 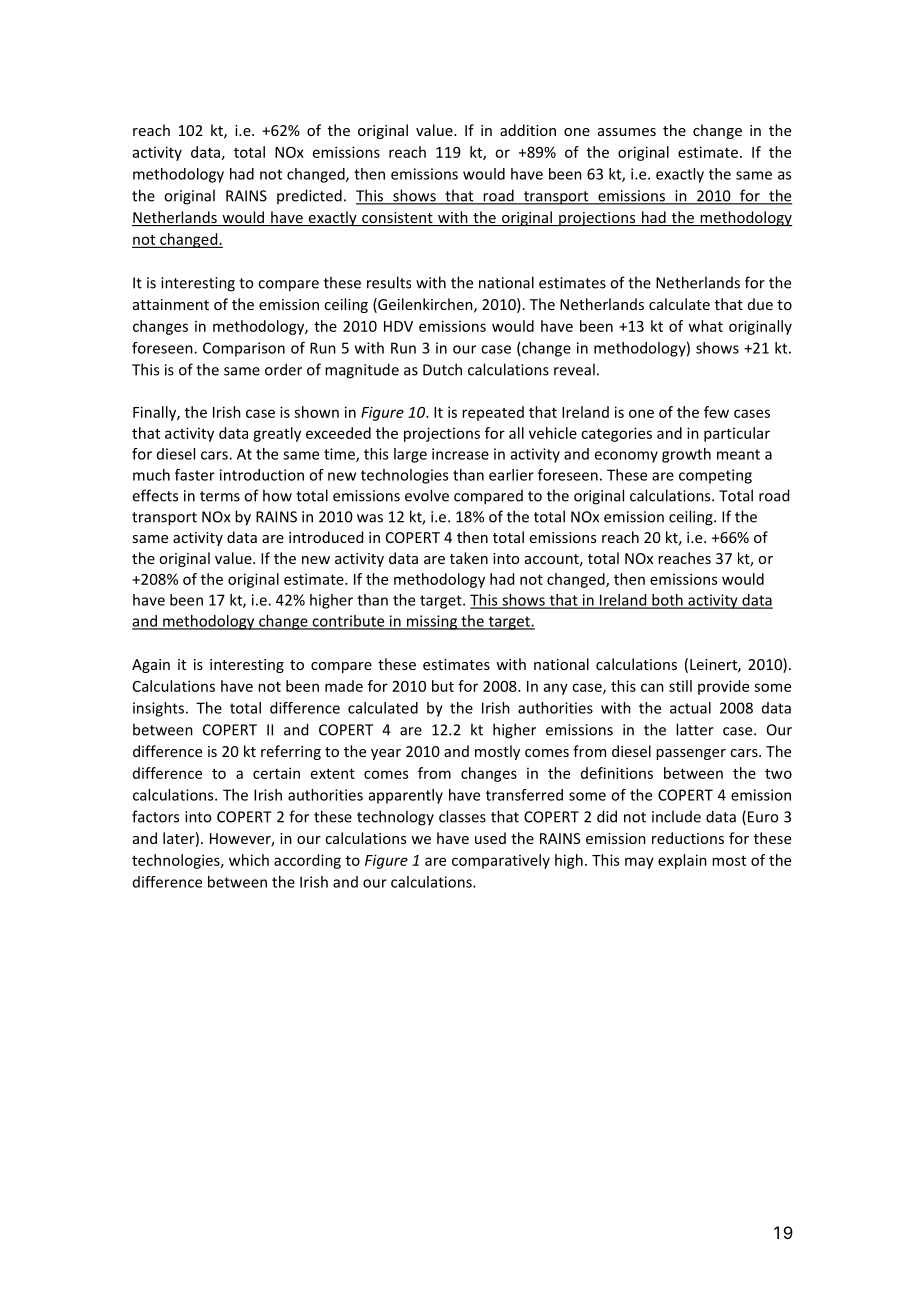 What do you see at coordinates (249, 860) in the screenshot?
I see `which` at bounding box center [249, 860].
